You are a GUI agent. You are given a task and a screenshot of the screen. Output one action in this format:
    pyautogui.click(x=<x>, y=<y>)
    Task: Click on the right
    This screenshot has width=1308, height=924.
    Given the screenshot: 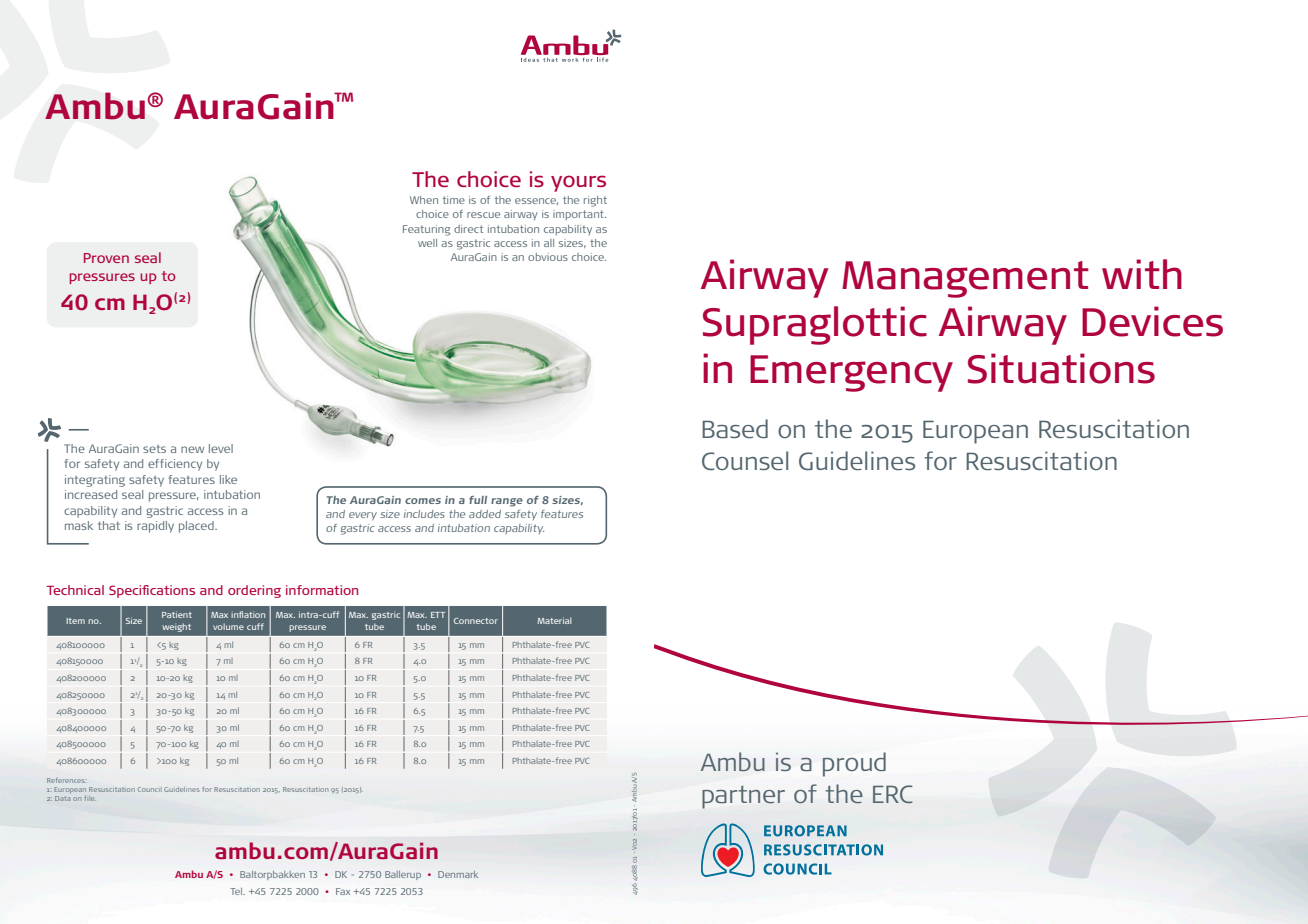 What is the action you would take?
    pyautogui.click(x=595, y=201)
